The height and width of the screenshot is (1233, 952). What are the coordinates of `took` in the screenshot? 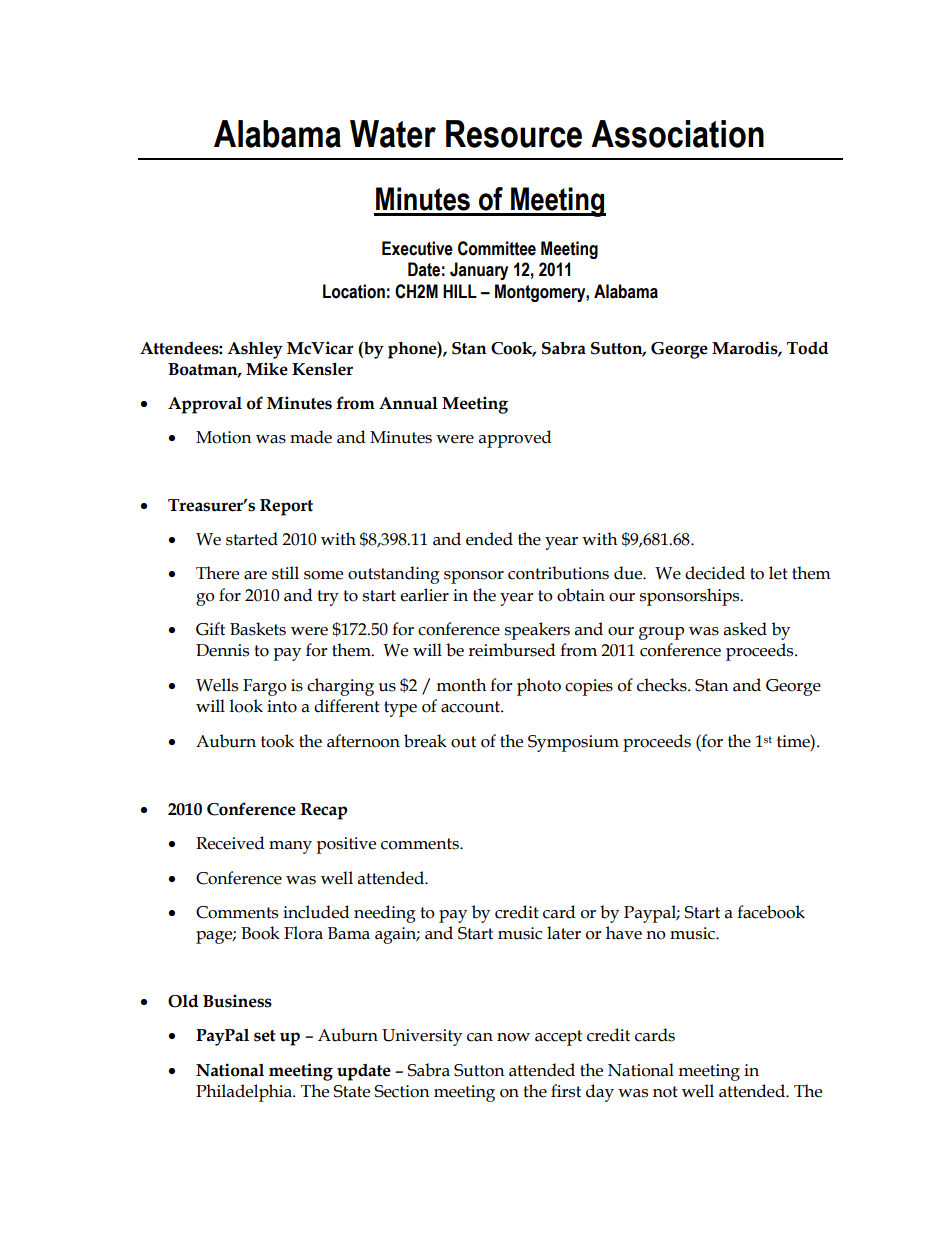 It's located at (277, 741).
